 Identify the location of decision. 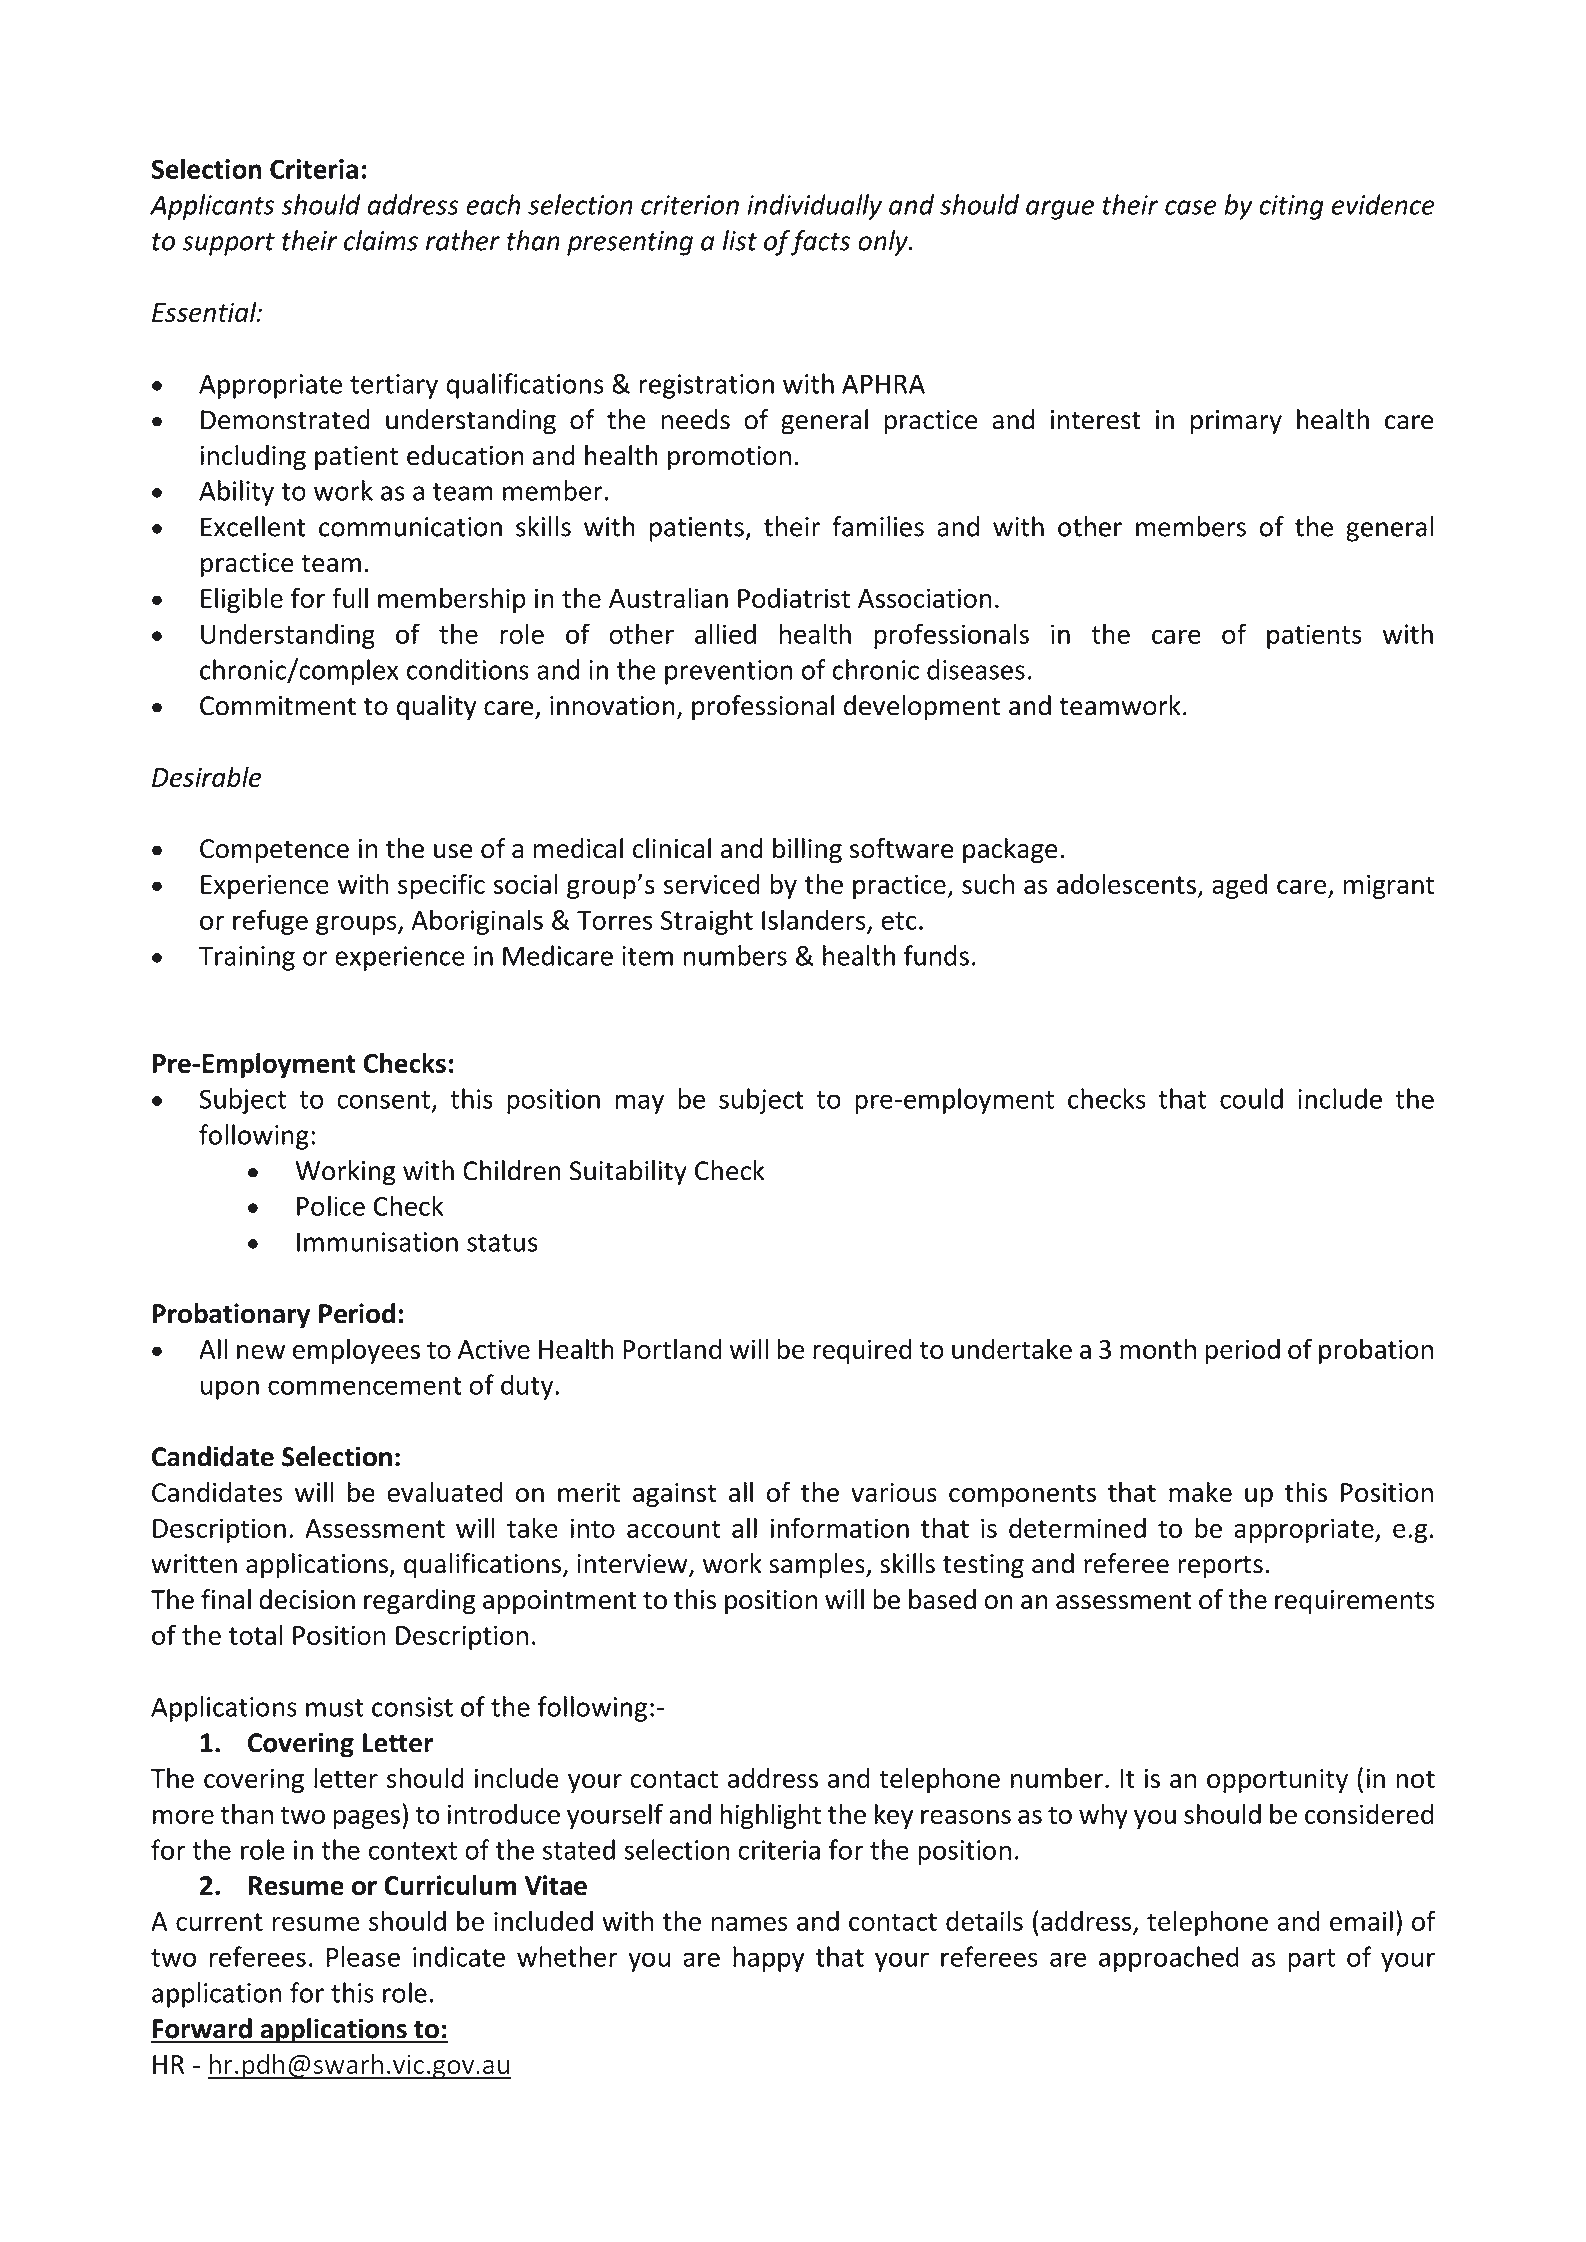
(307, 1599).
